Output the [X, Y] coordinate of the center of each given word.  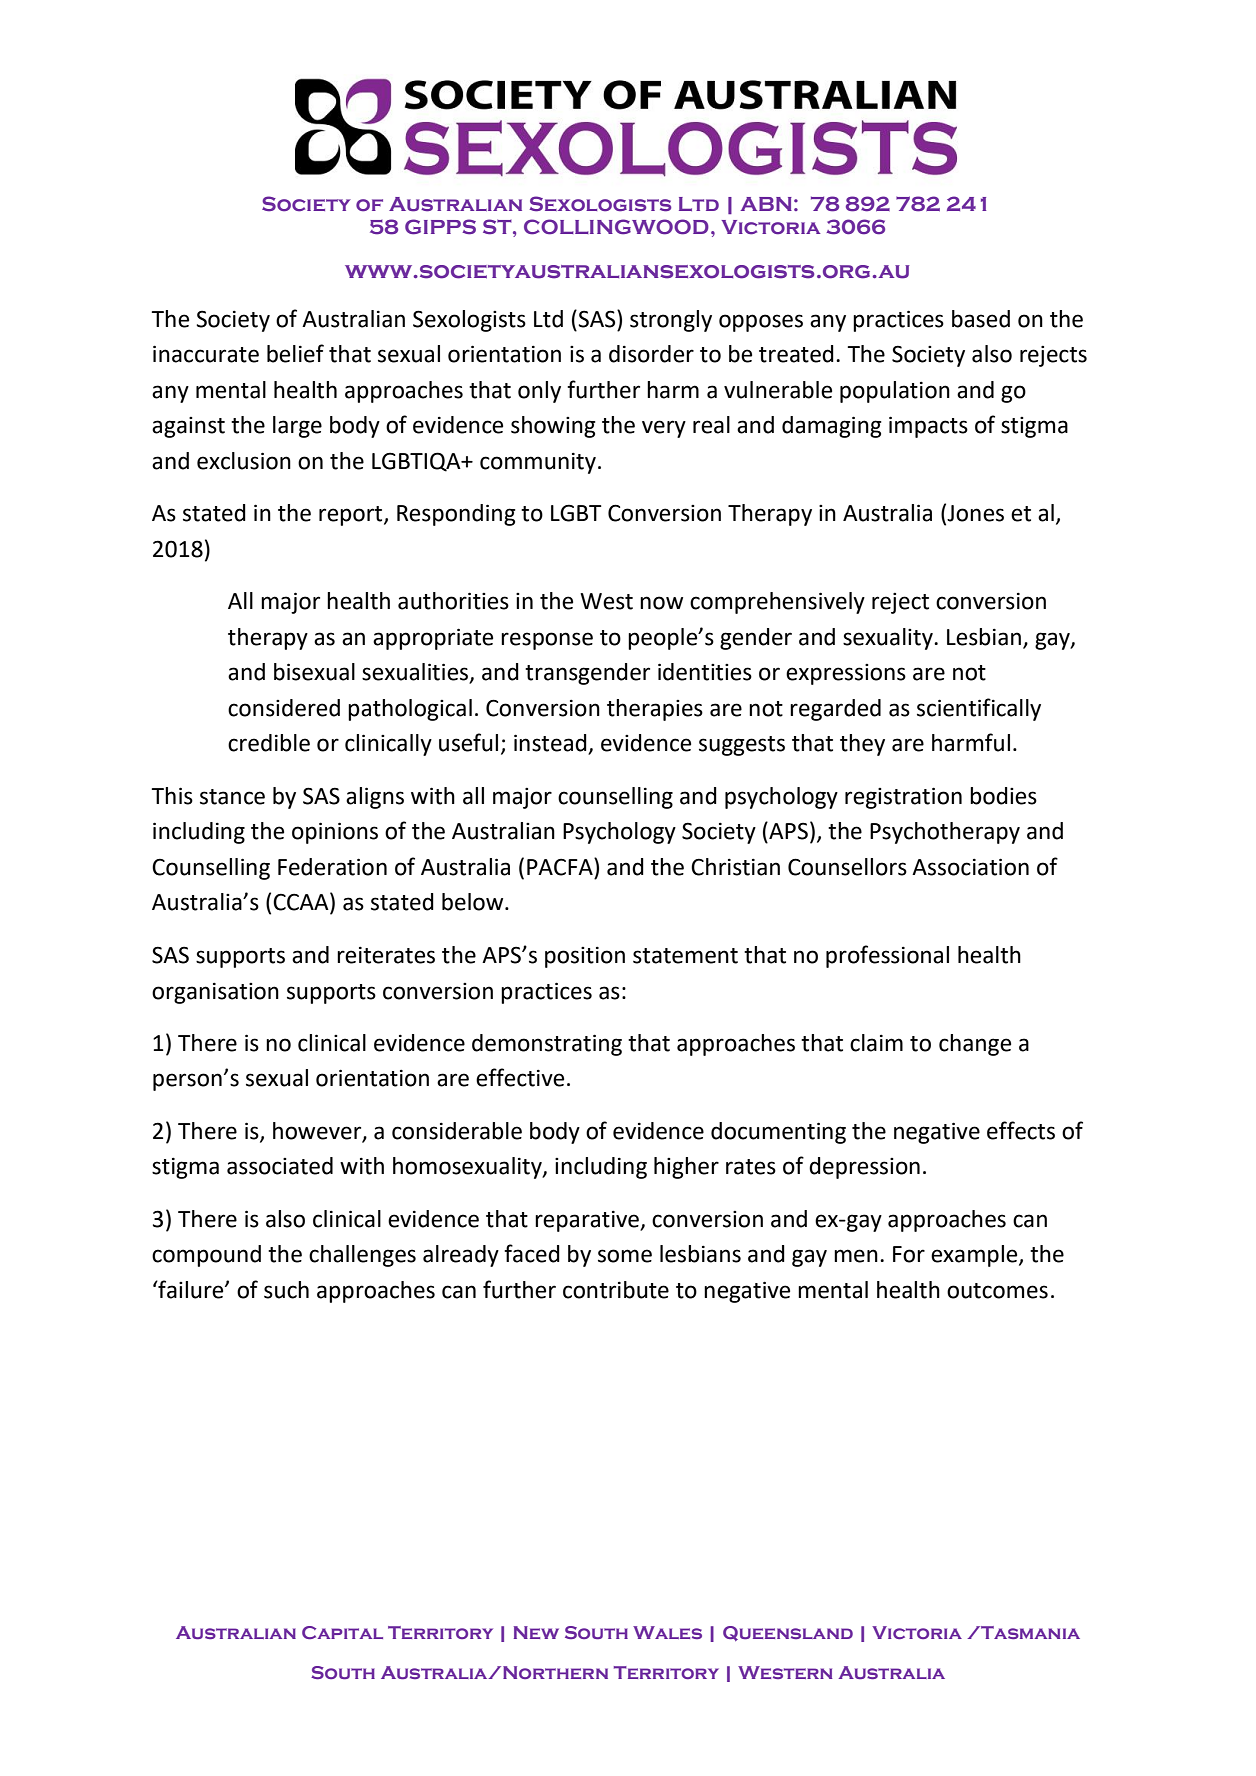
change [975, 1045]
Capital [342, 1632]
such [286, 1290]
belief [295, 353]
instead [551, 744]
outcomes [997, 1291]
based [981, 319]
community [538, 463]
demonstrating [547, 1045]
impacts [928, 427]
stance [232, 797]
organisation [215, 993]
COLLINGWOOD [616, 227]
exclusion [244, 461]
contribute [616, 1290]
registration [903, 798]
